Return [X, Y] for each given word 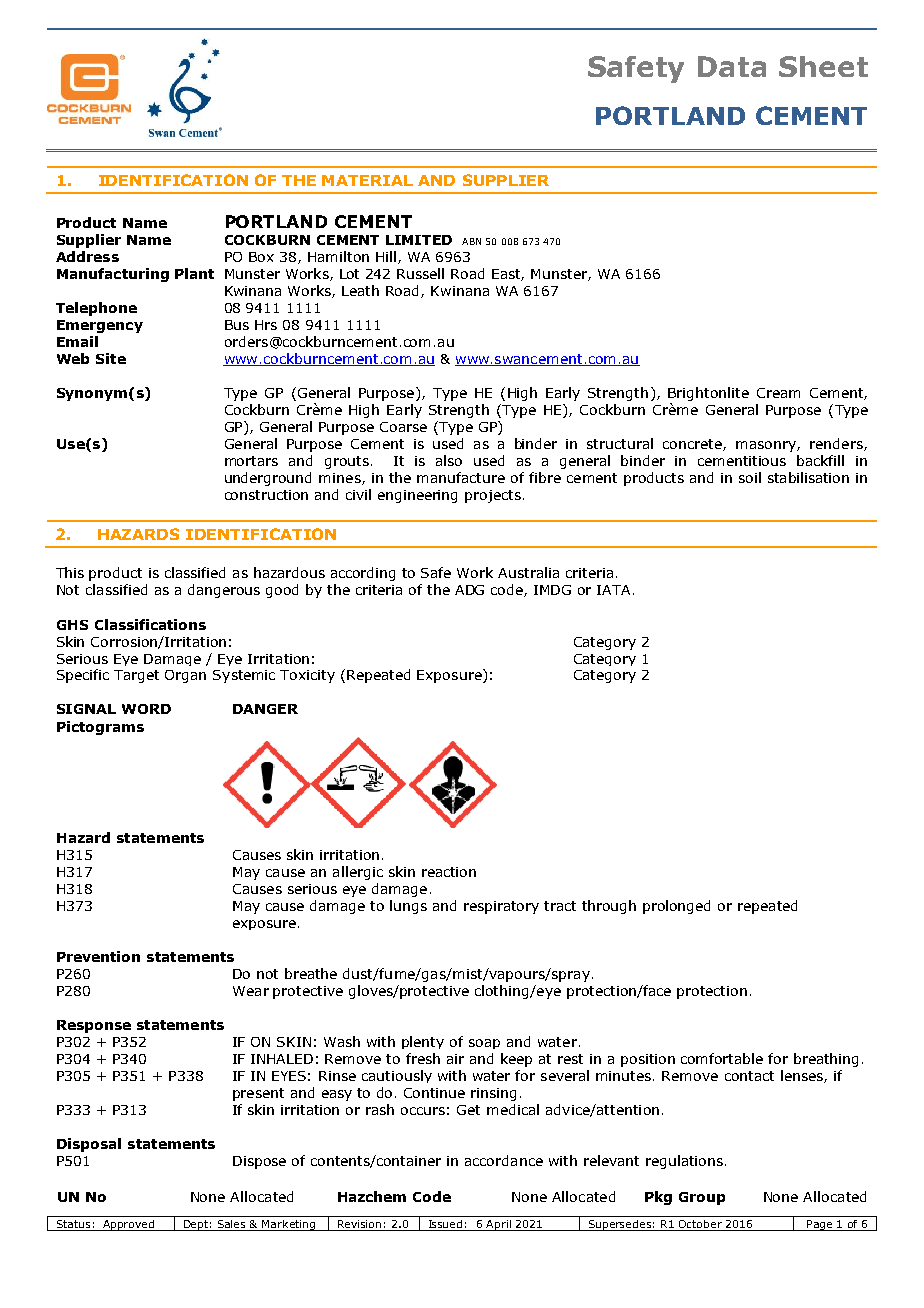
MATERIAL [367, 180]
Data [732, 66]
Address [87, 256]
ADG [469, 590]
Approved [129, 1225]
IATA [613, 590]
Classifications [150, 624]
